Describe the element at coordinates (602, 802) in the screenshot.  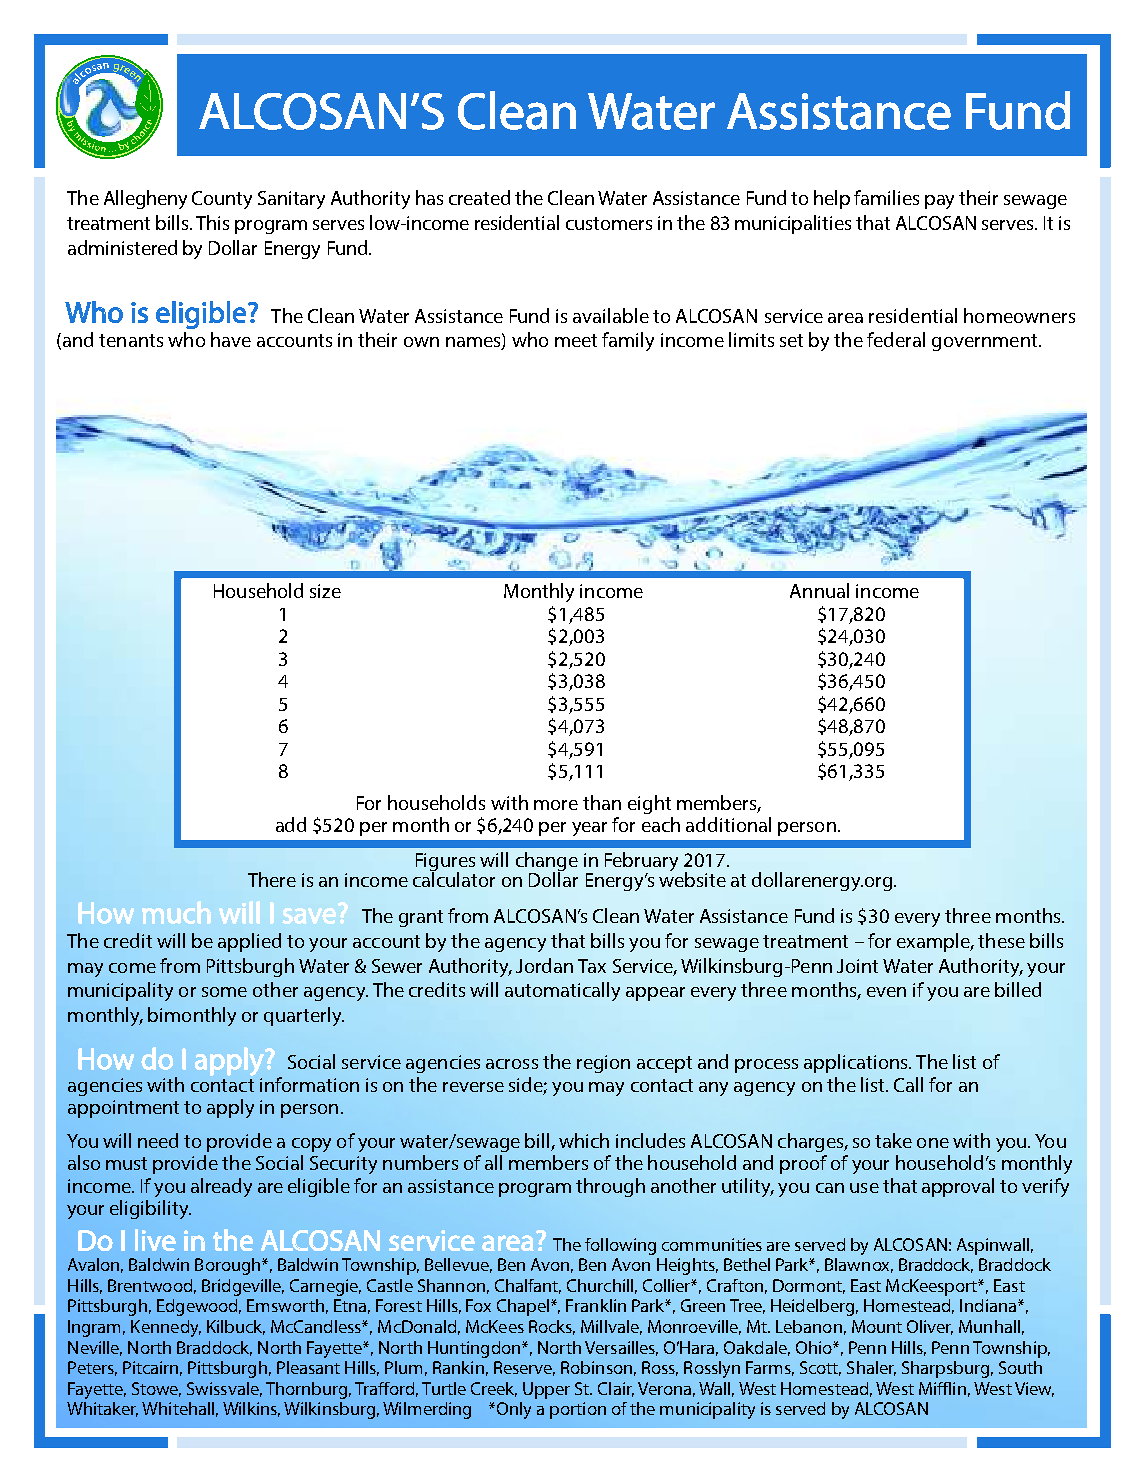
I see `than` at that location.
